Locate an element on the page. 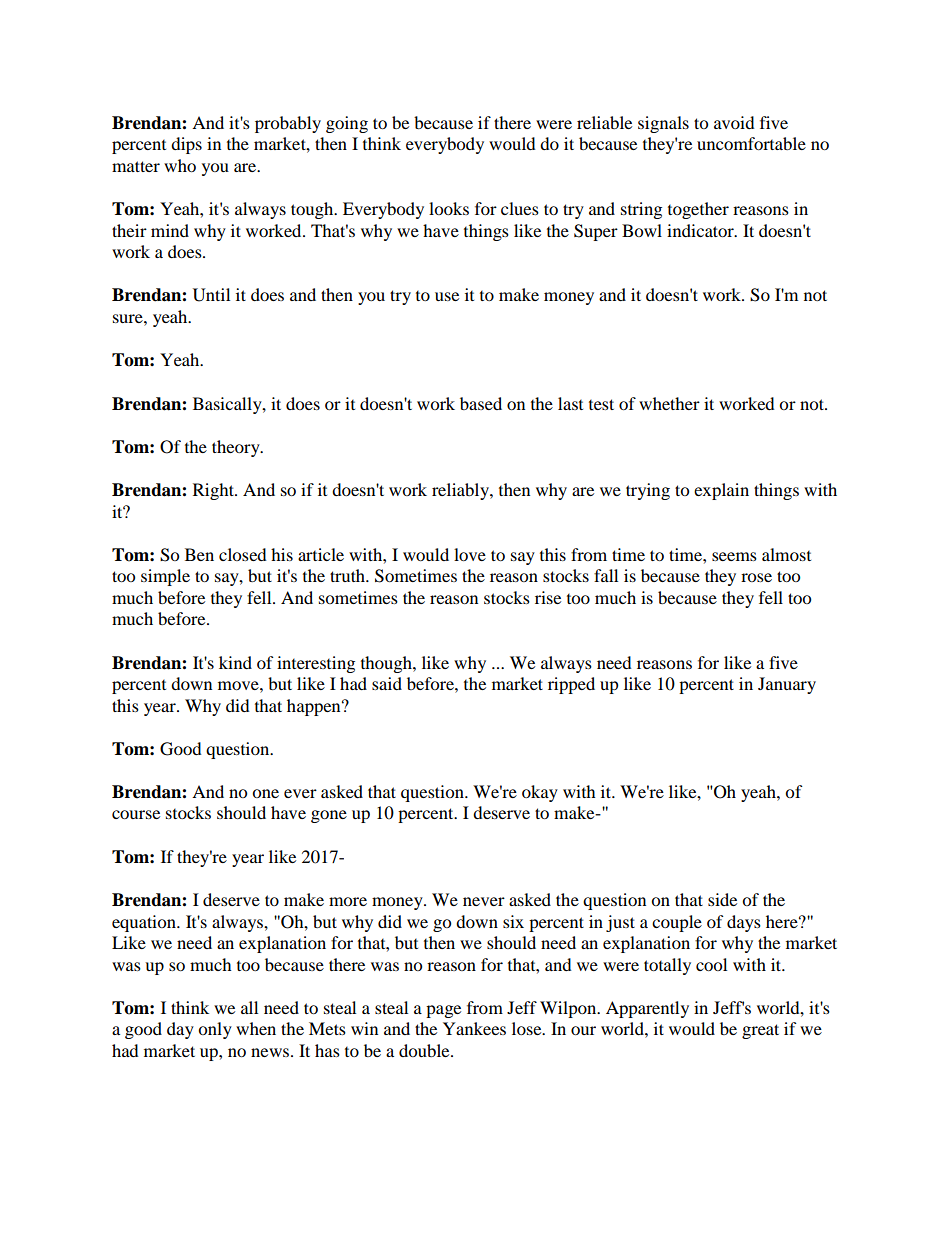 Image resolution: width=952 pixels, height=1233 pixels. simple is located at coordinates (165, 577).
